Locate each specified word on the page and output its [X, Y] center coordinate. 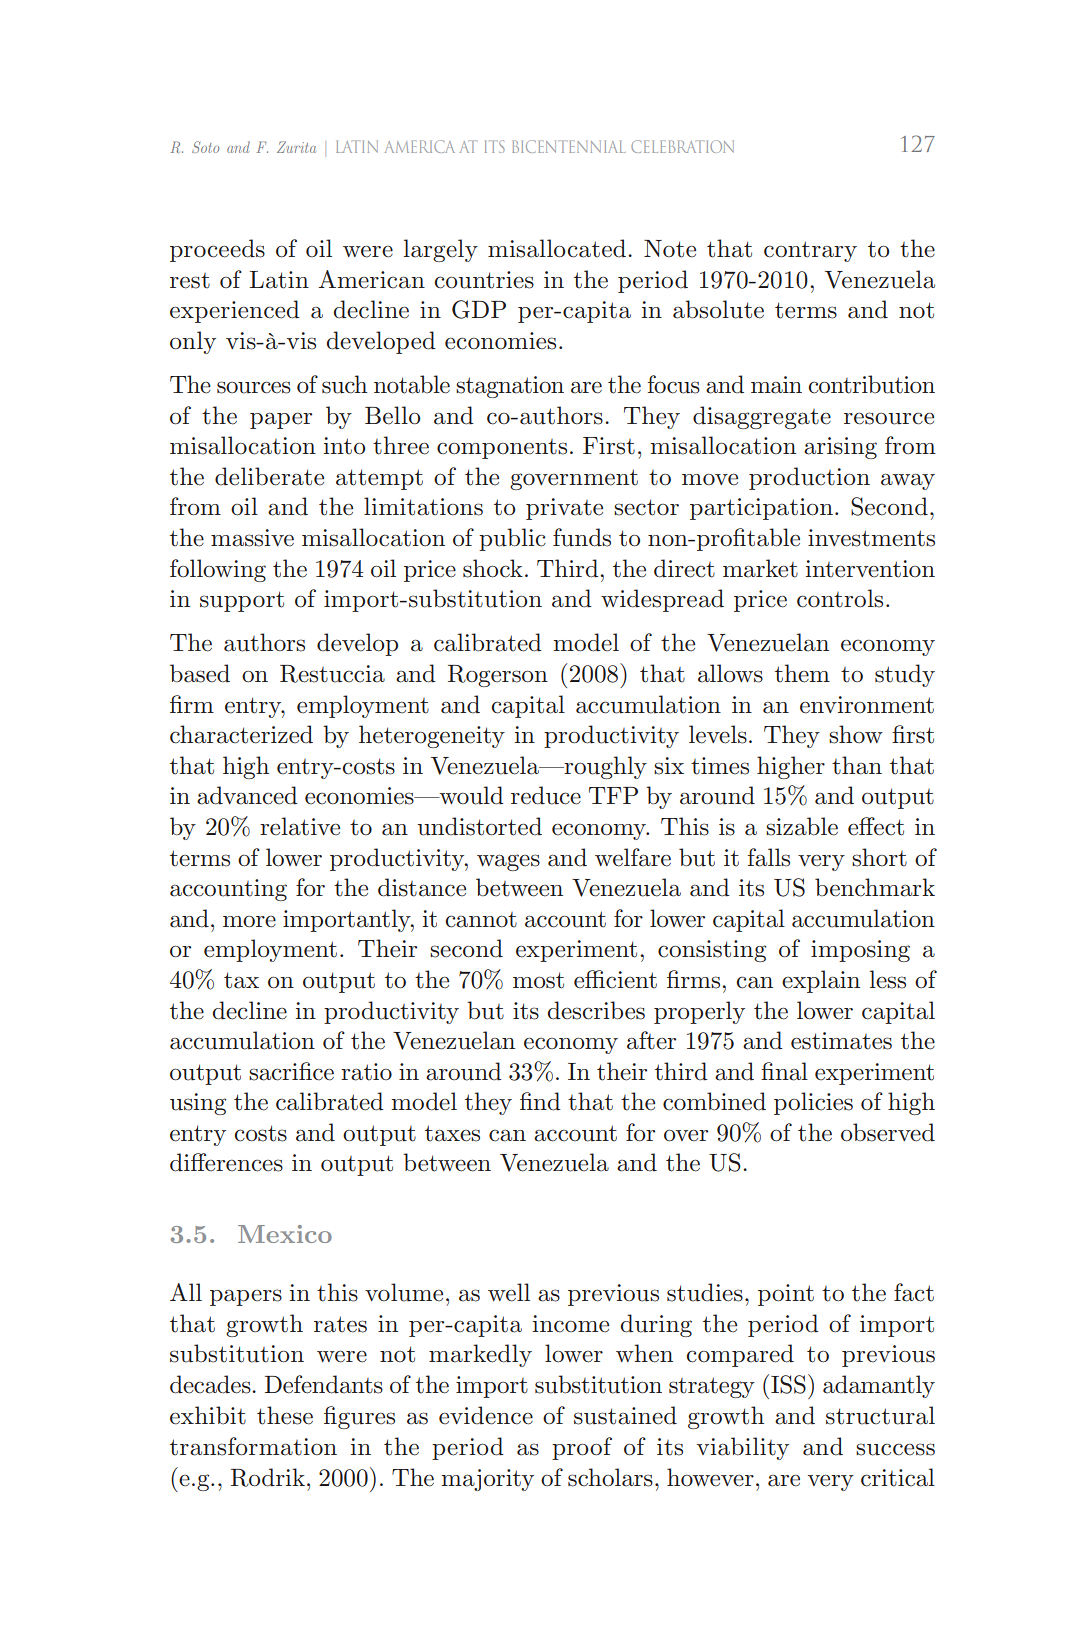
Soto [205, 147]
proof [582, 1448]
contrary [810, 251]
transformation [253, 1446]
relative [300, 826]
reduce [546, 795]
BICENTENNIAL [569, 146]
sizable [802, 826]
